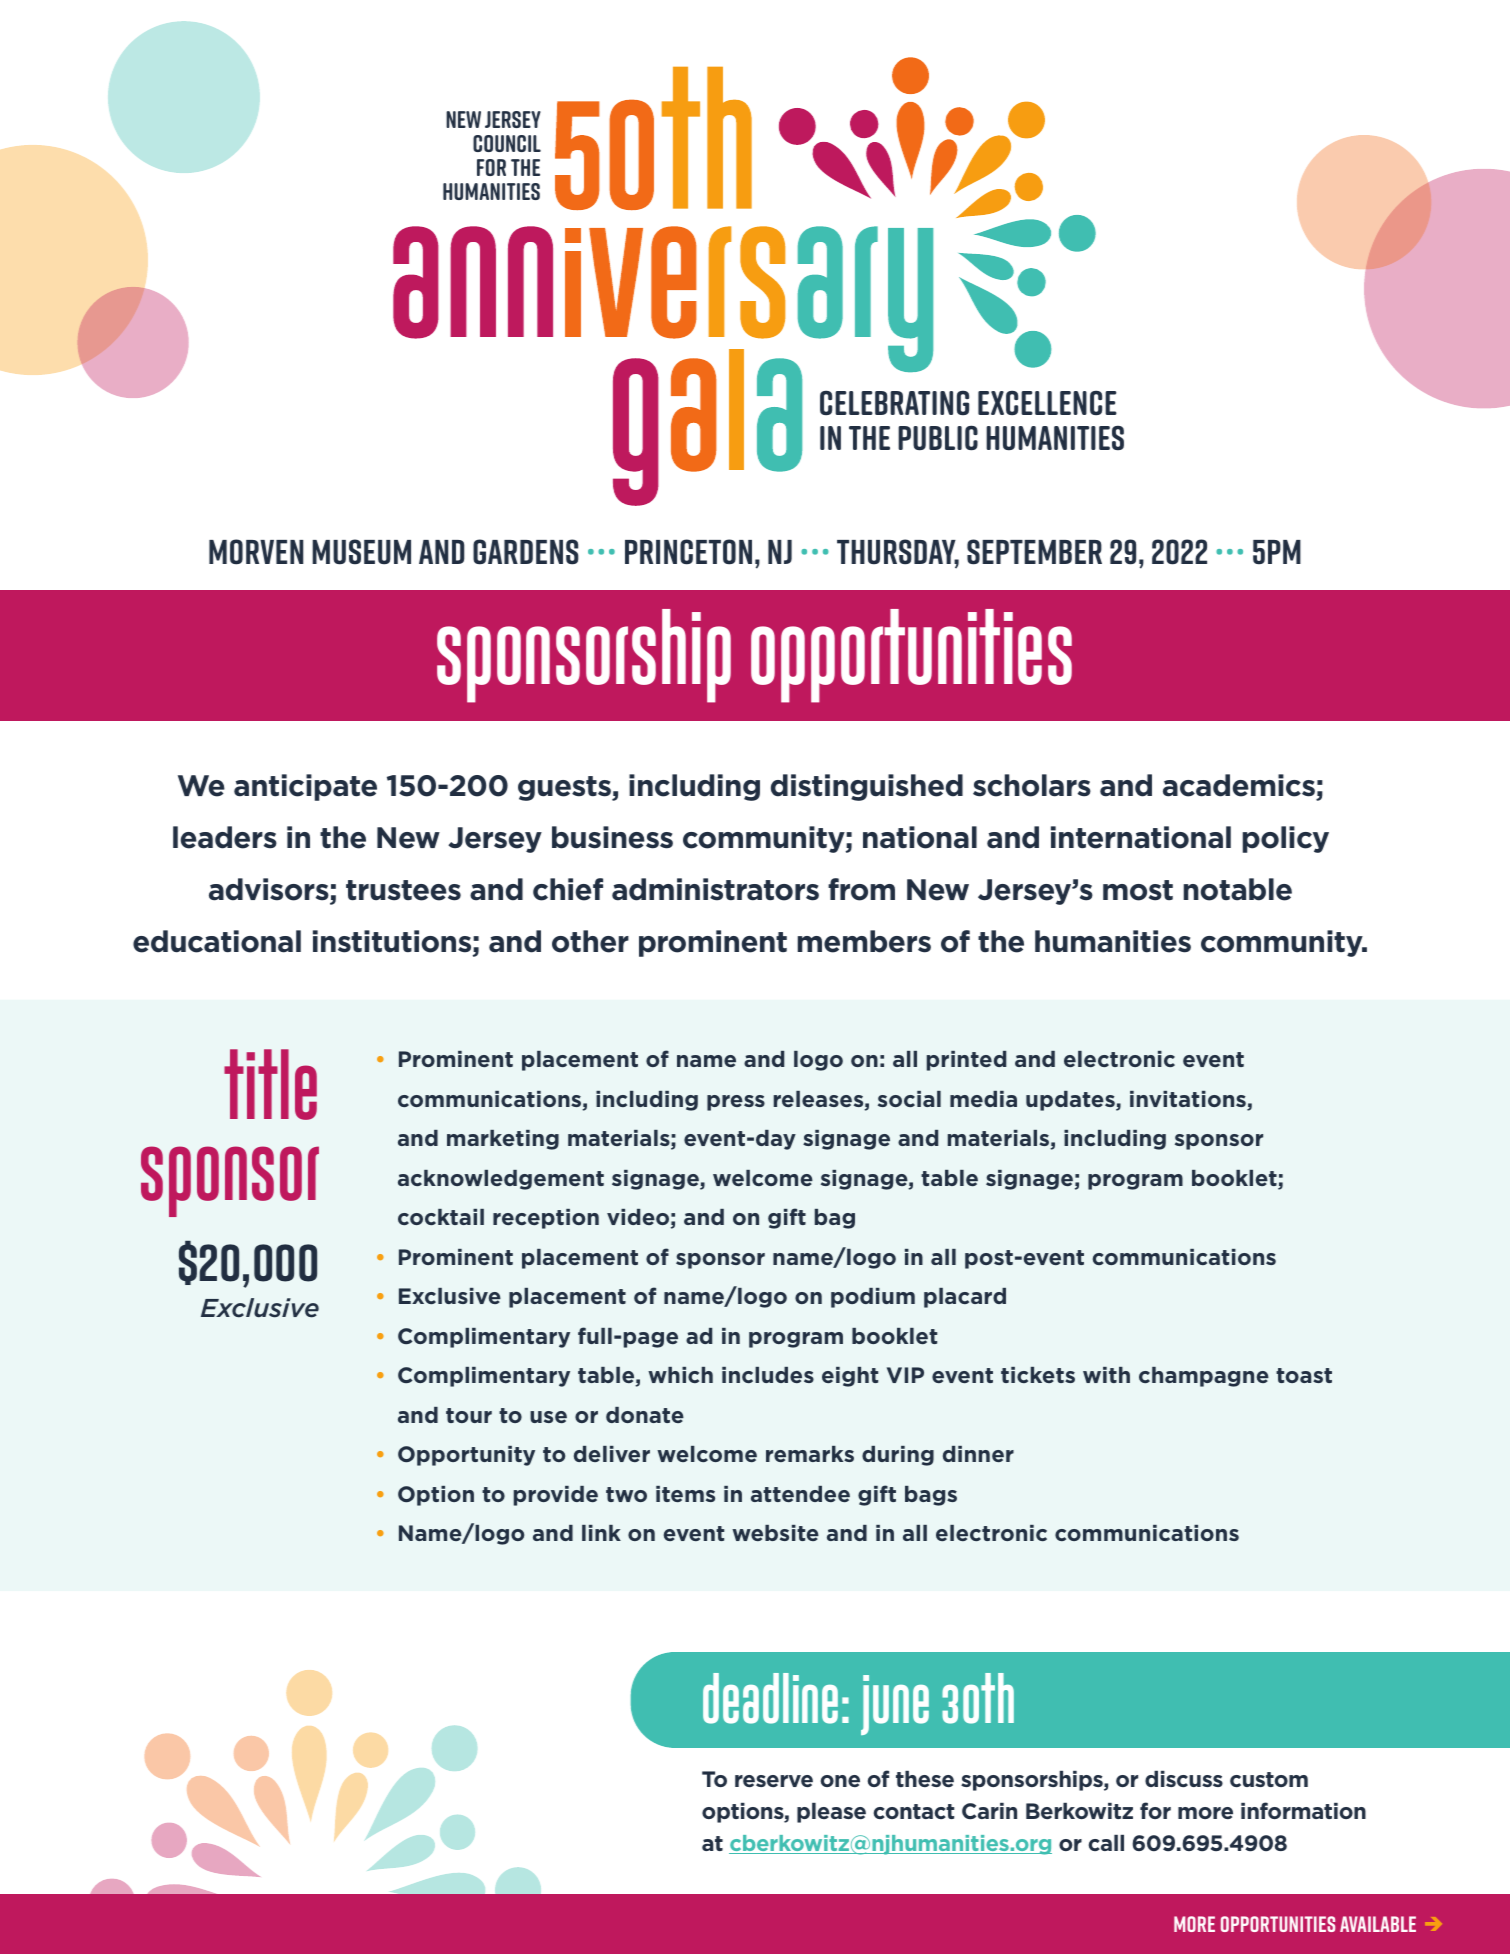 Image resolution: width=1510 pixels, height=1954 pixels. I want to click on Celebrating, so click(894, 402).
